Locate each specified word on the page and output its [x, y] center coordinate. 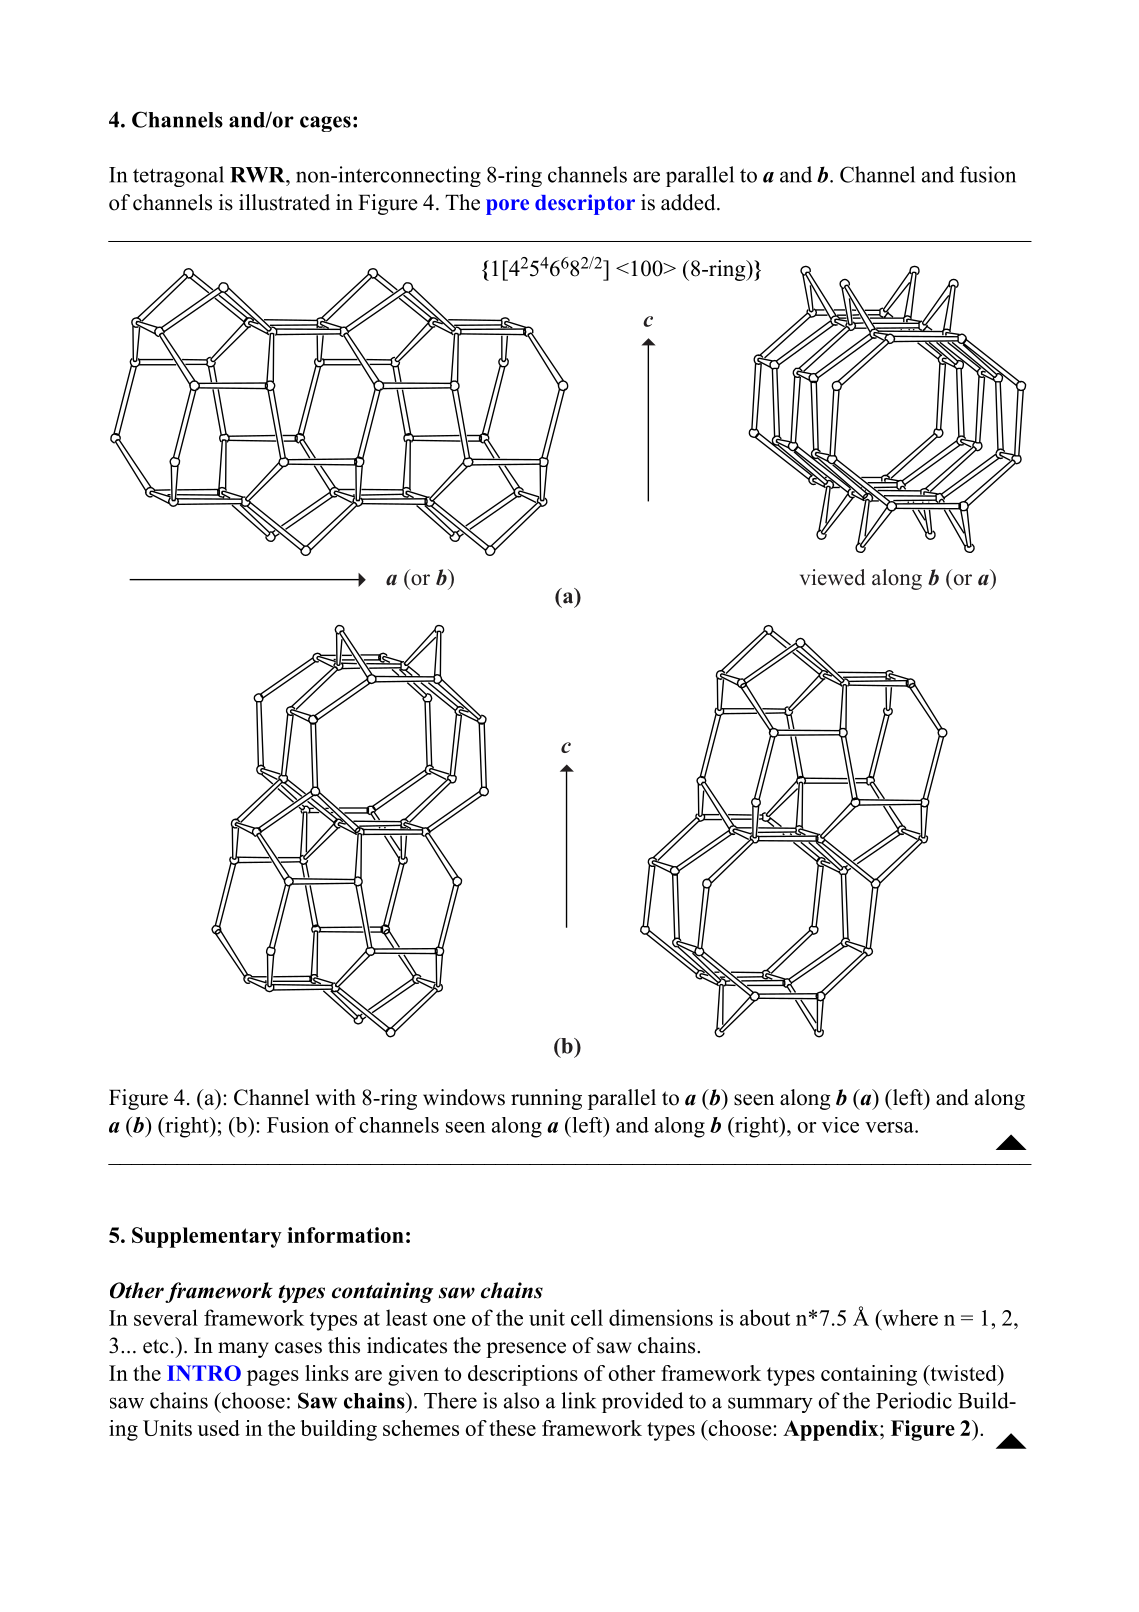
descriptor [585, 204]
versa [890, 1127]
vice [840, 1125]
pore [507, 207]
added [689, 202]
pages [273, 1378]
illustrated [284, 202]
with [336, 1097]
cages [325, 124]
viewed [832, 577]
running [546, 1099]
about [765, 1317]
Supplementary [207, 1237]
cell [587, 1317]
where [909, 1317]
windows [464, 1097]
